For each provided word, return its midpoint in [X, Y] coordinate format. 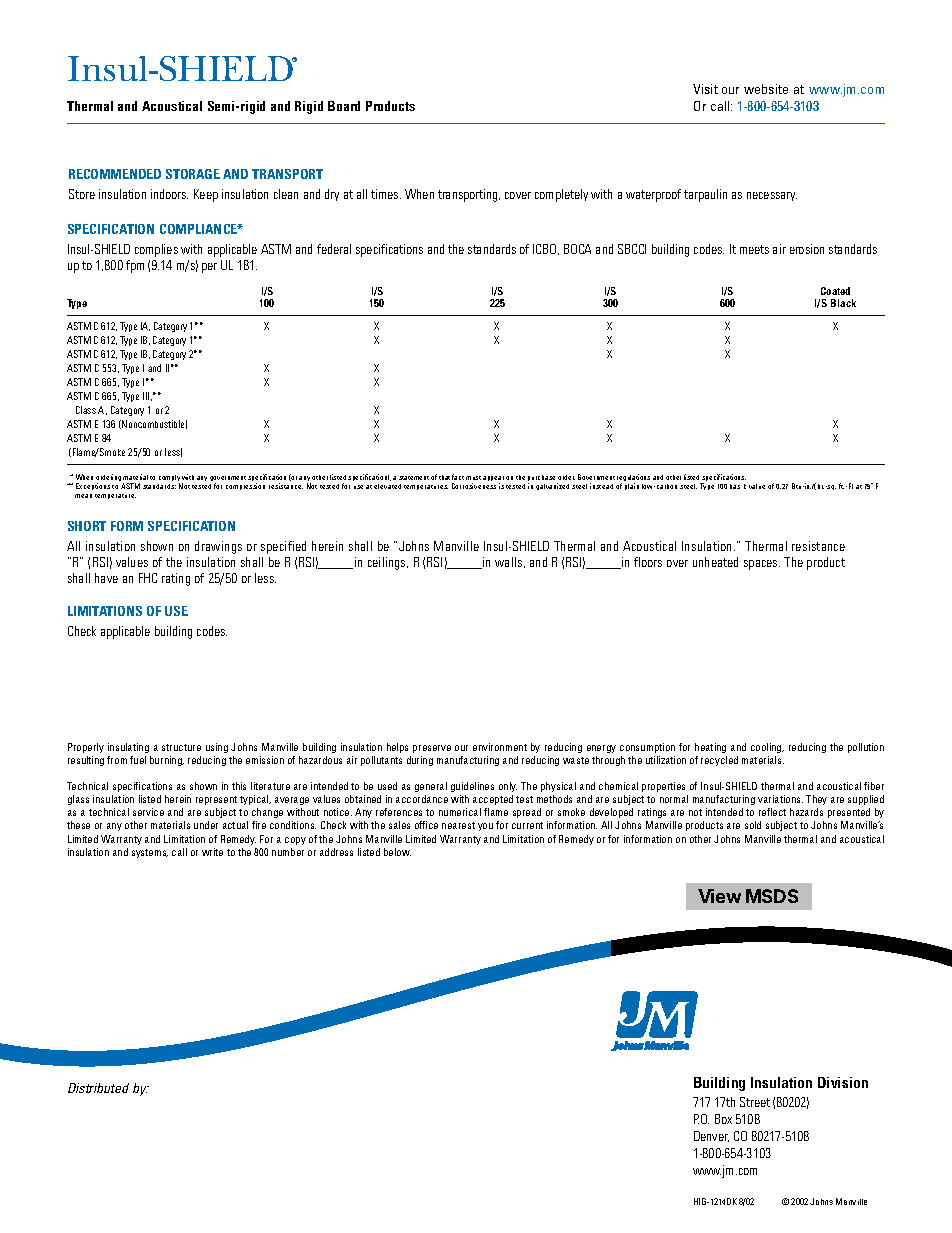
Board [344, 106]
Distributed [98, 1088]
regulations [633, 479]
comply [169, 479]
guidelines [472, 787]
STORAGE [193, 174]
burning [167, 761]
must [473, 478]
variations [780, 799]
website [766, 89]
